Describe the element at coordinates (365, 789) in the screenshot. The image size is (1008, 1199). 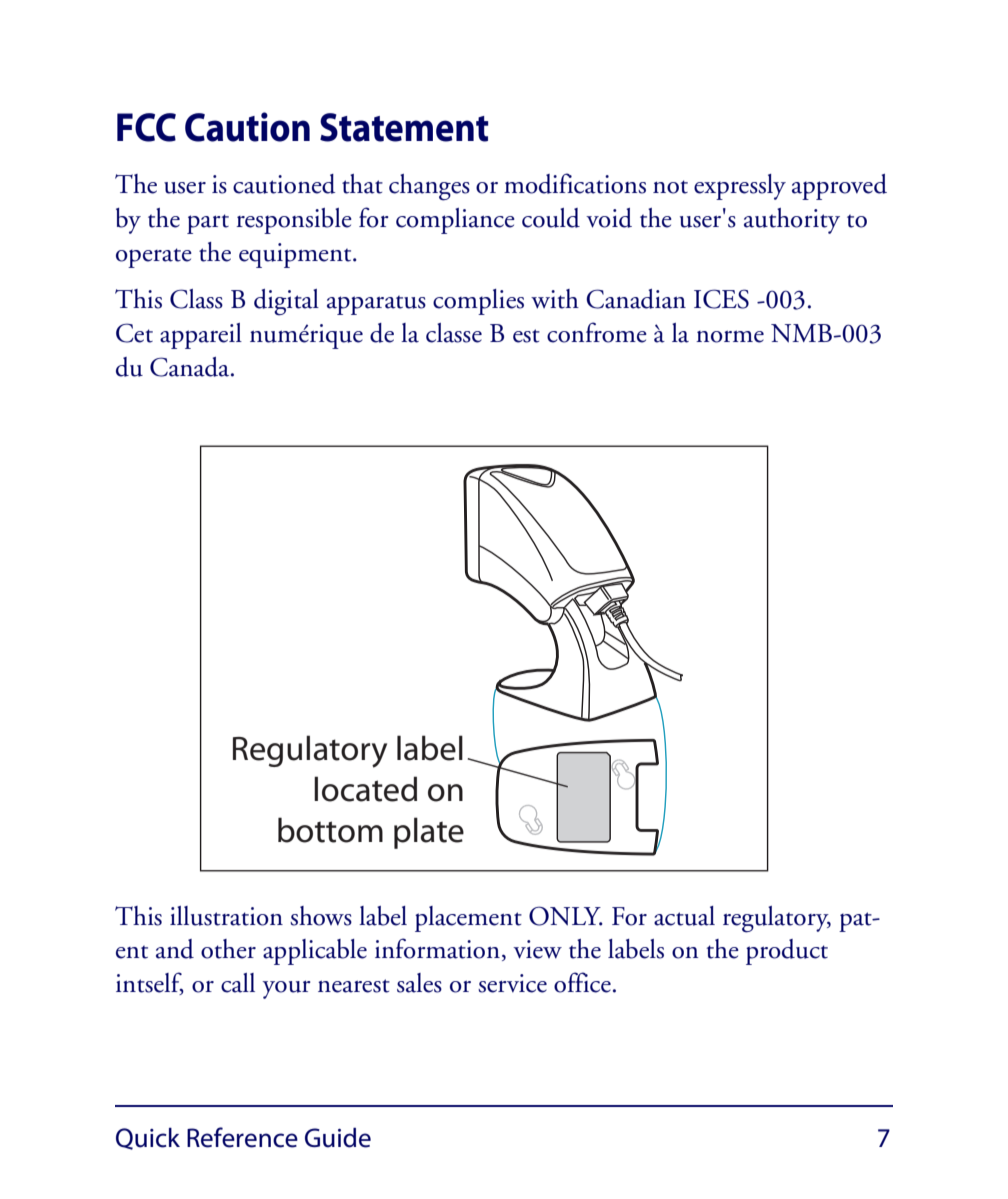
I see `located` at that location.
